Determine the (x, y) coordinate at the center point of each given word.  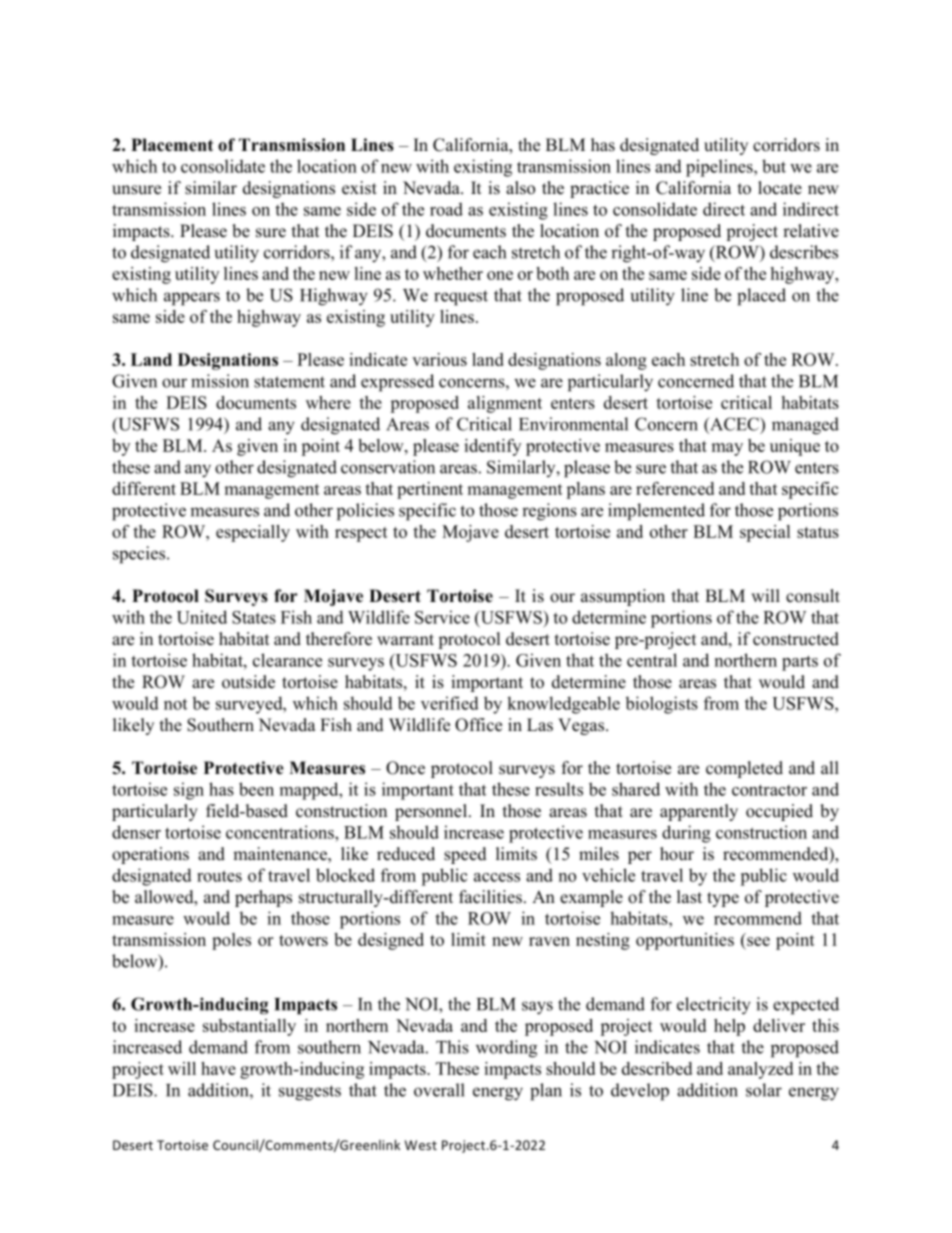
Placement (172, 145)
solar (764, 1090)
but (774, 166)
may (727, 449)
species (139, 555)
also (520, 188)
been (256, 789)
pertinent (430, 490)
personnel (431, 812)
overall (439, 1090)
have (218, 1068)
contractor (769, 790)
